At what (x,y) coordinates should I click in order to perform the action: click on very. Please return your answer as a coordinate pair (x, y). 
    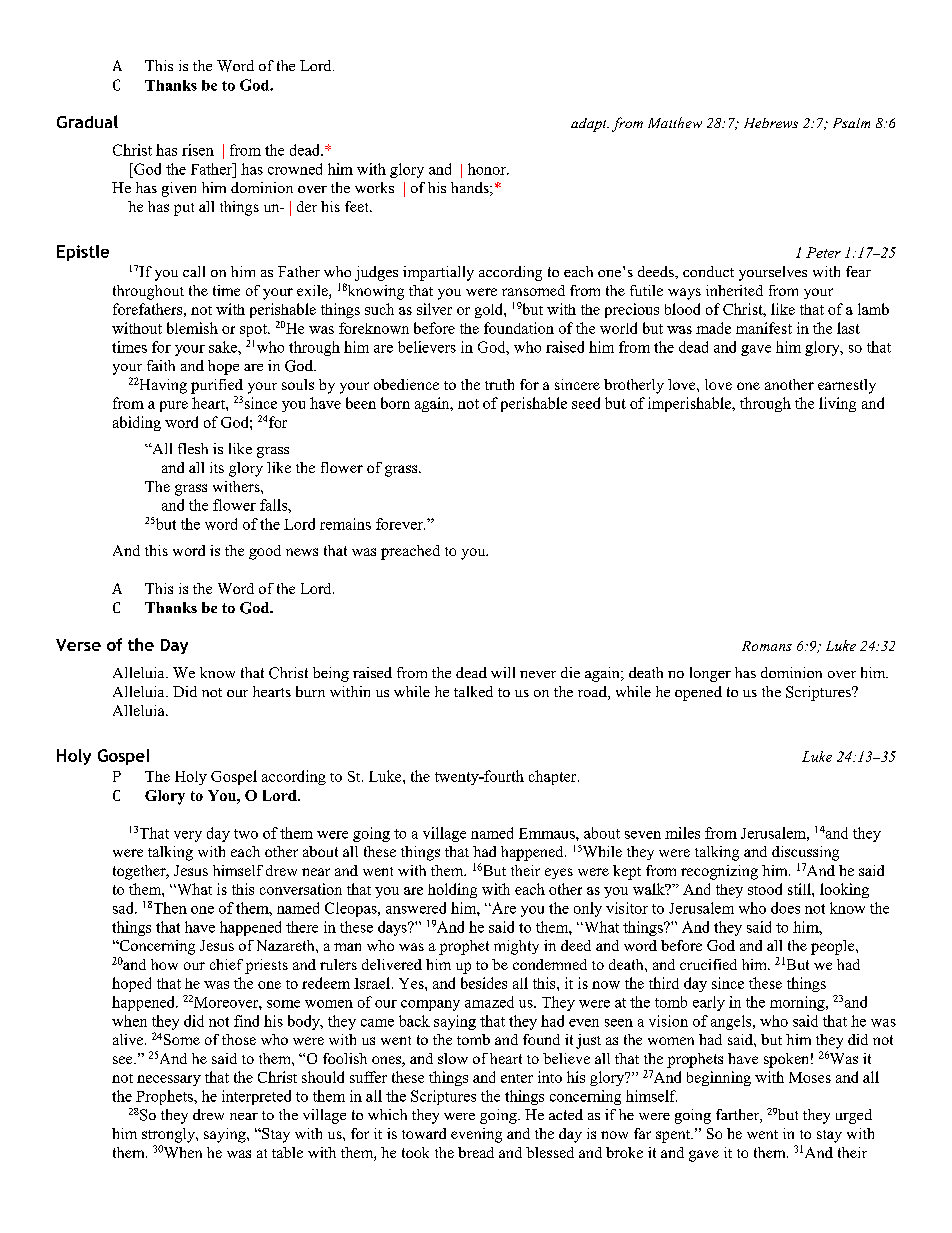
    Looking at the image, I should click on (188, 836).
